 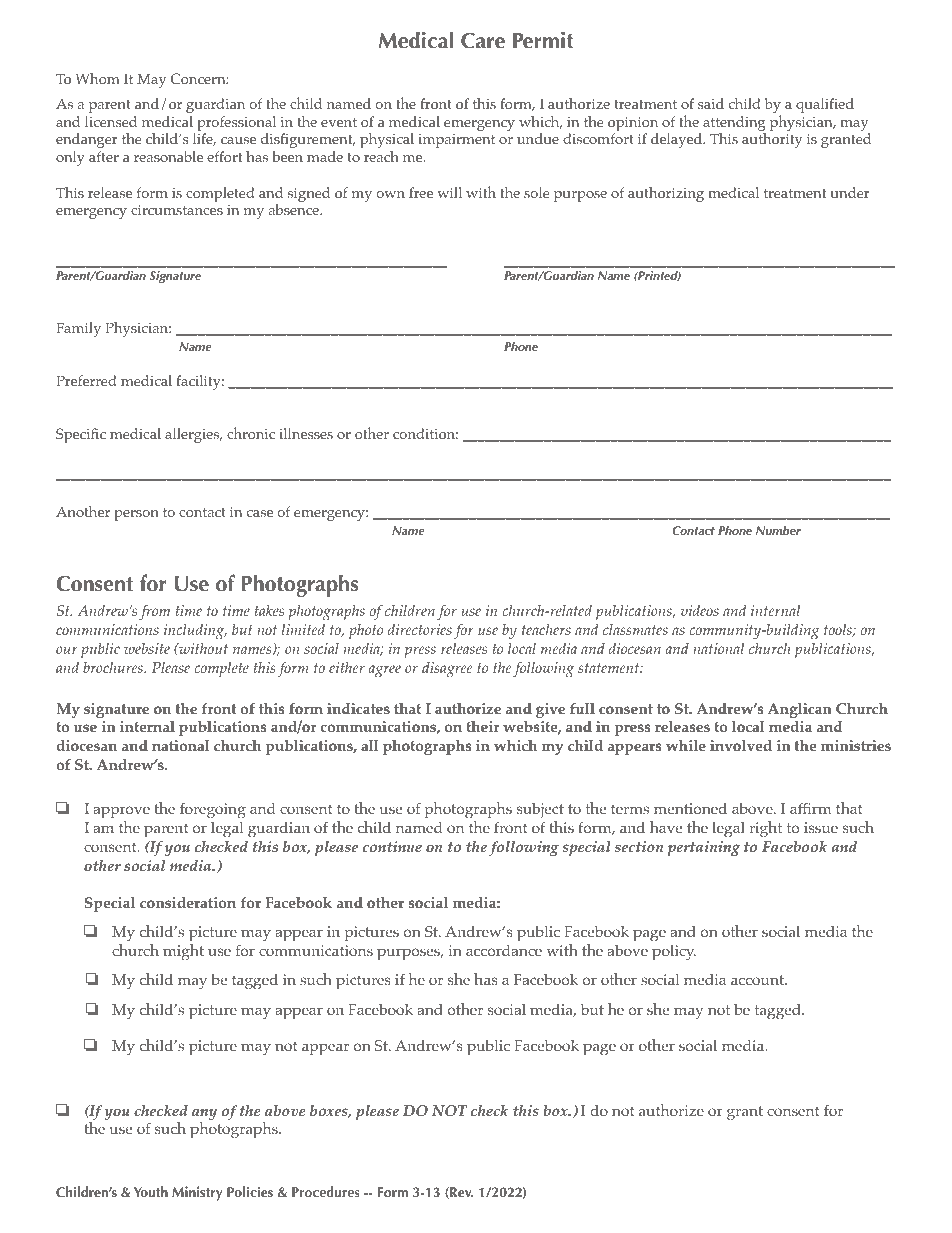 I want to click on under, so click(x=850, y=192).
